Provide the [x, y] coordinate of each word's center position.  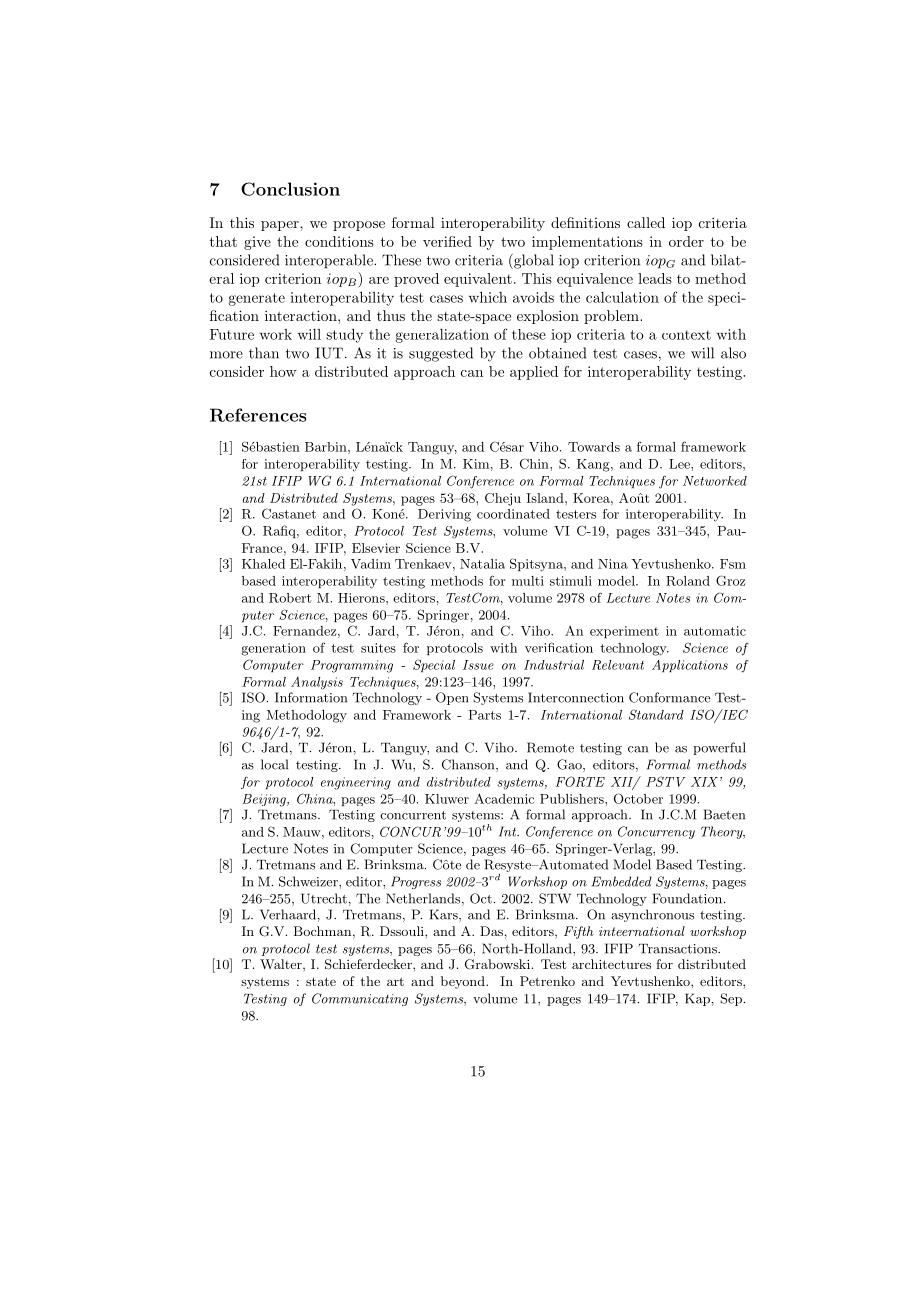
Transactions [679, 949]
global [533, 261]
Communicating [360, 999]
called [646, 222]
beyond [464, 982]
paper [281, 226]
